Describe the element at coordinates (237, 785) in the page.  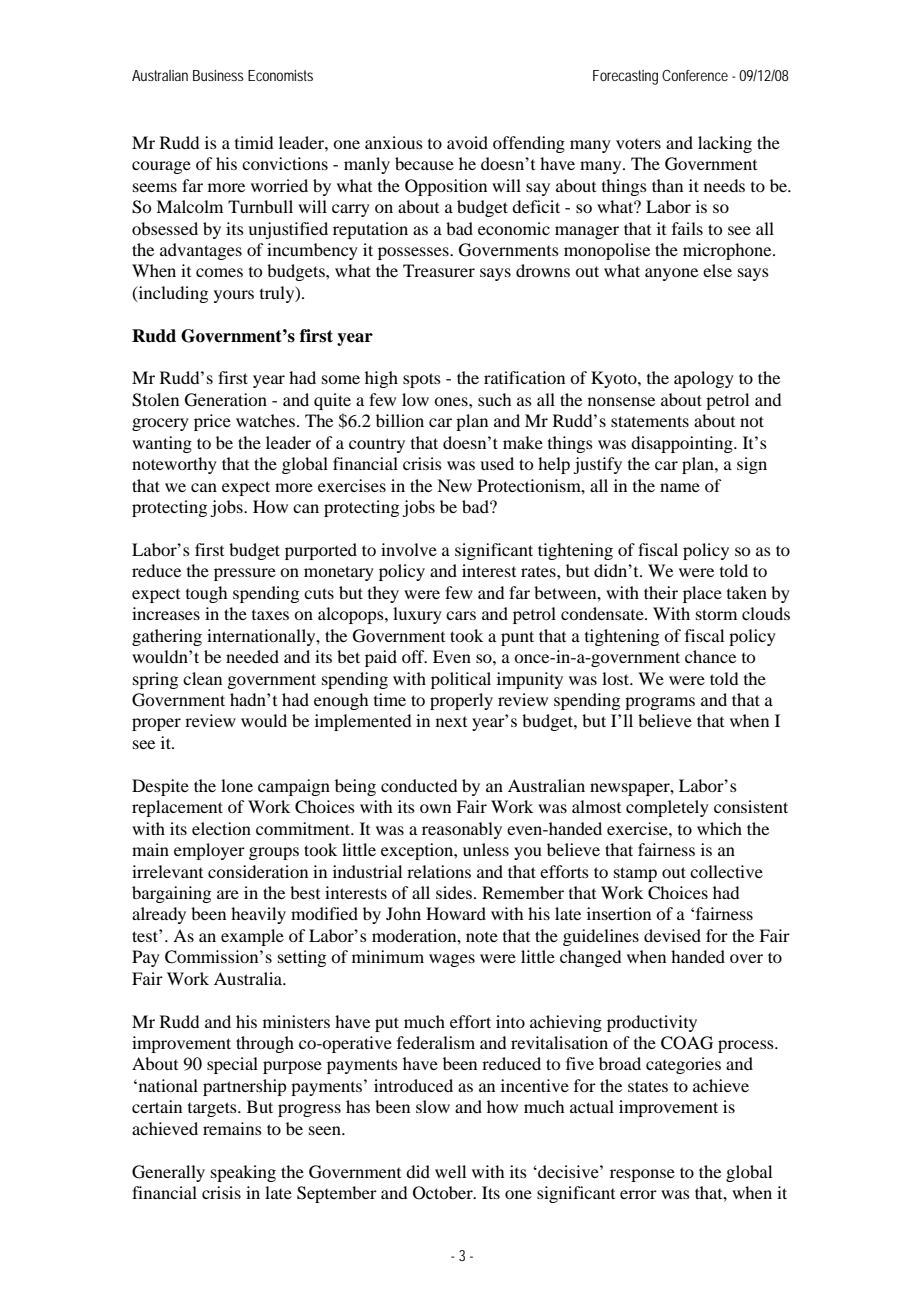
I see `lone` at that location.
